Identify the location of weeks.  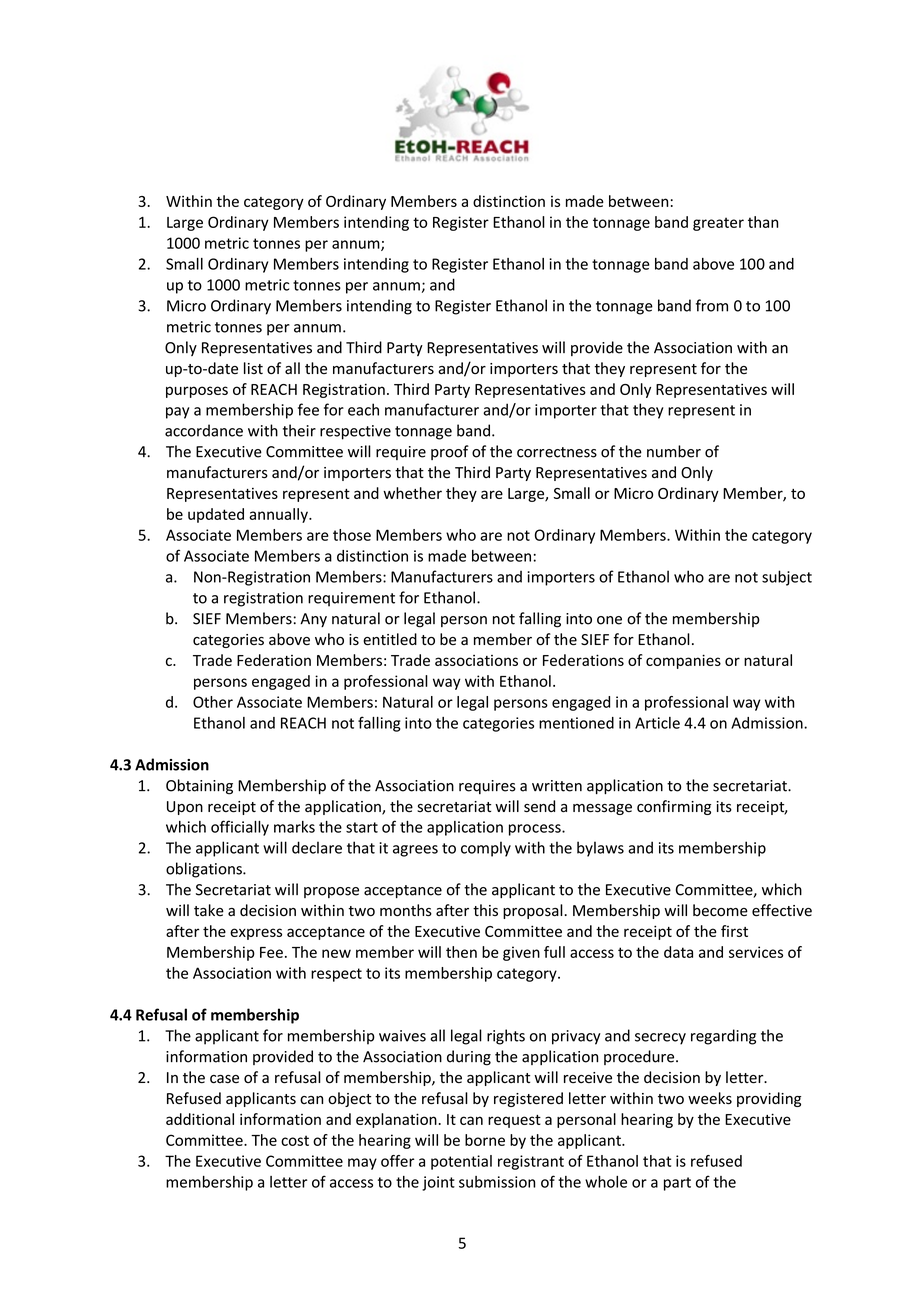
(710, 1098).
